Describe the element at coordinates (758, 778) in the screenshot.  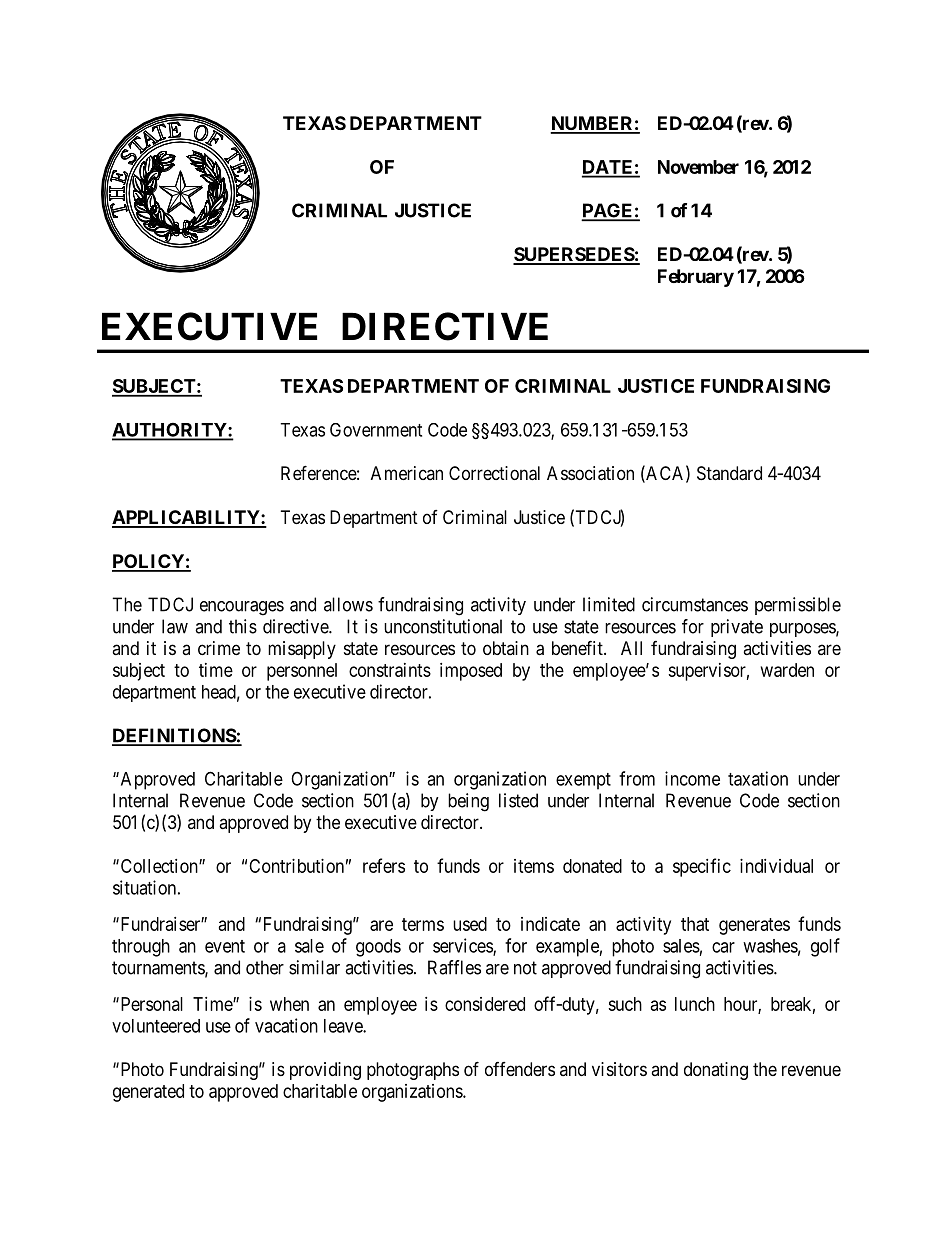
I see `taxation` at that location.
